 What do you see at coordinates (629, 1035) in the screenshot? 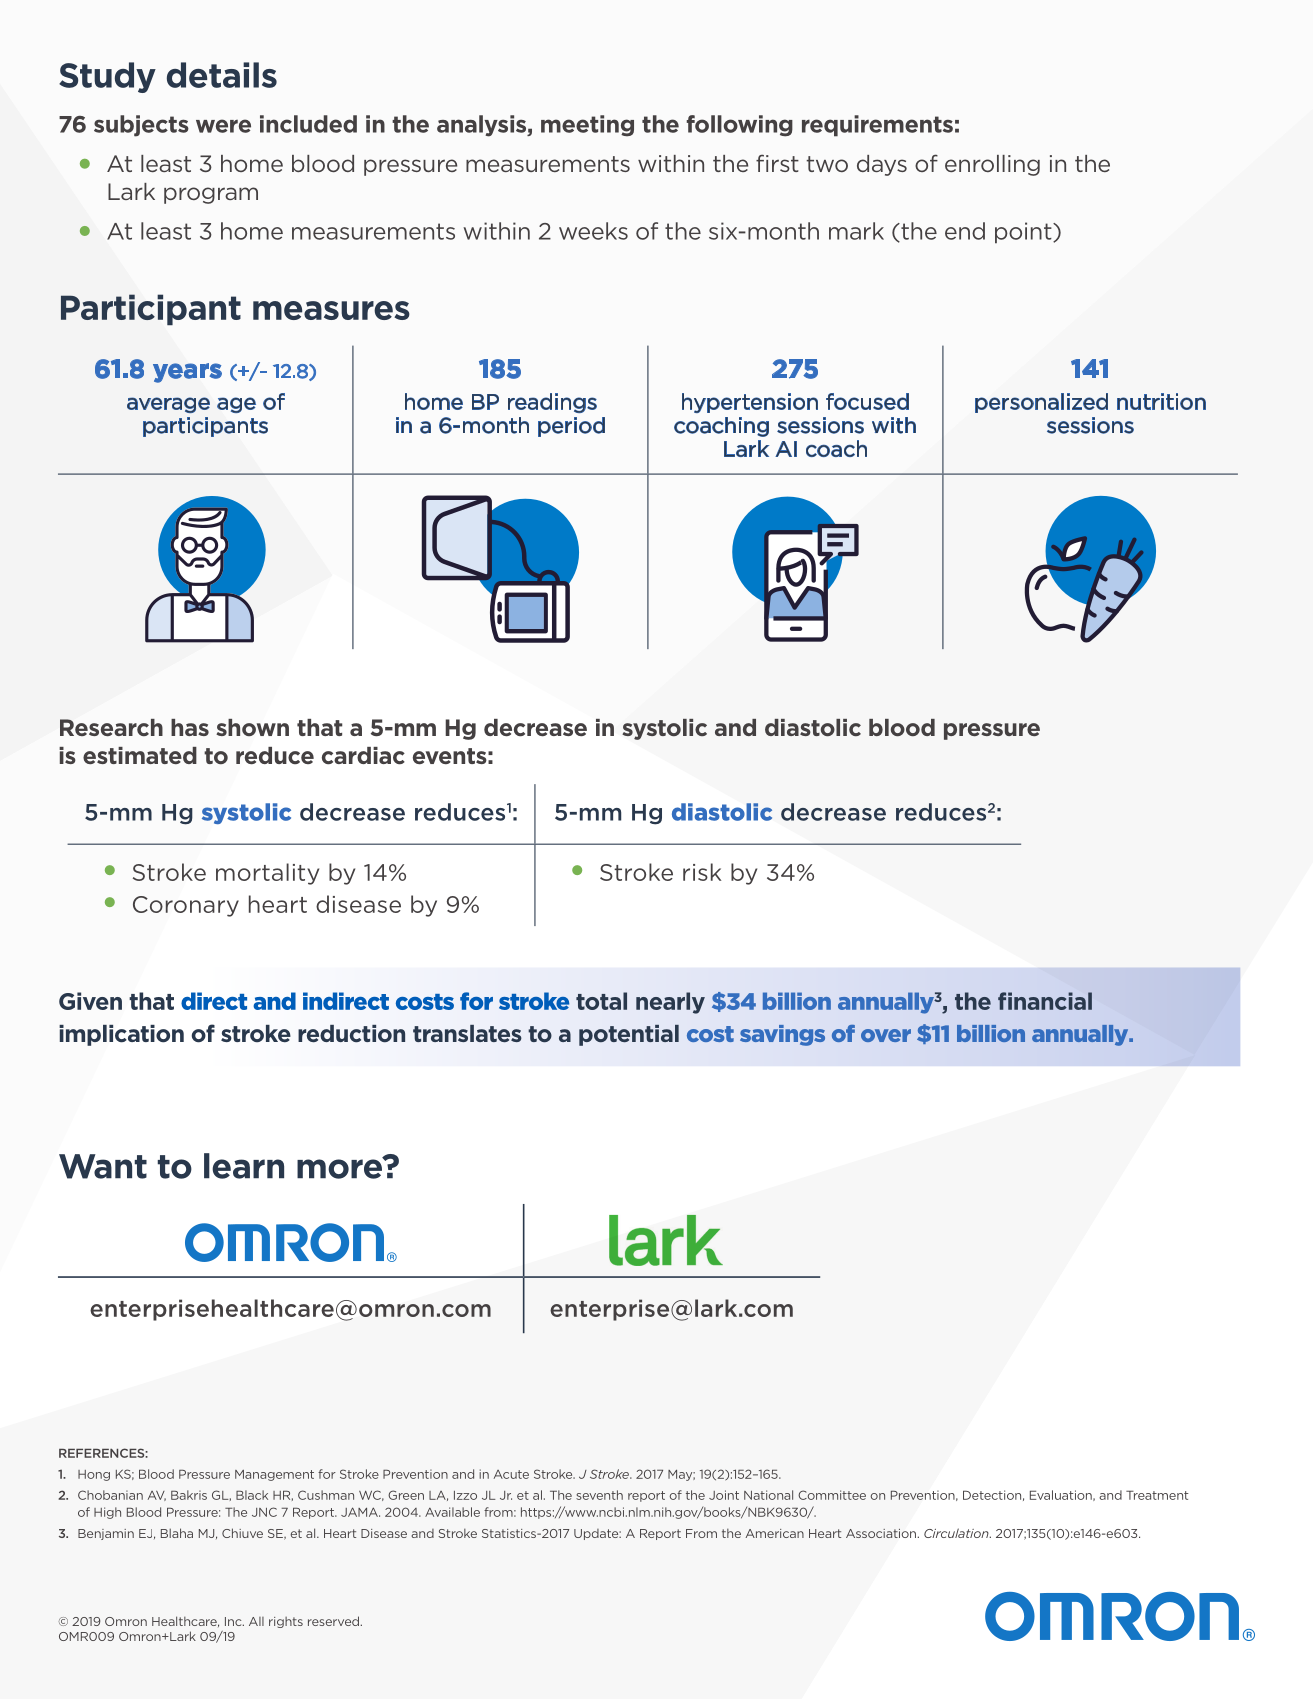
I see `potential` at bounding box center [629, 1035].
